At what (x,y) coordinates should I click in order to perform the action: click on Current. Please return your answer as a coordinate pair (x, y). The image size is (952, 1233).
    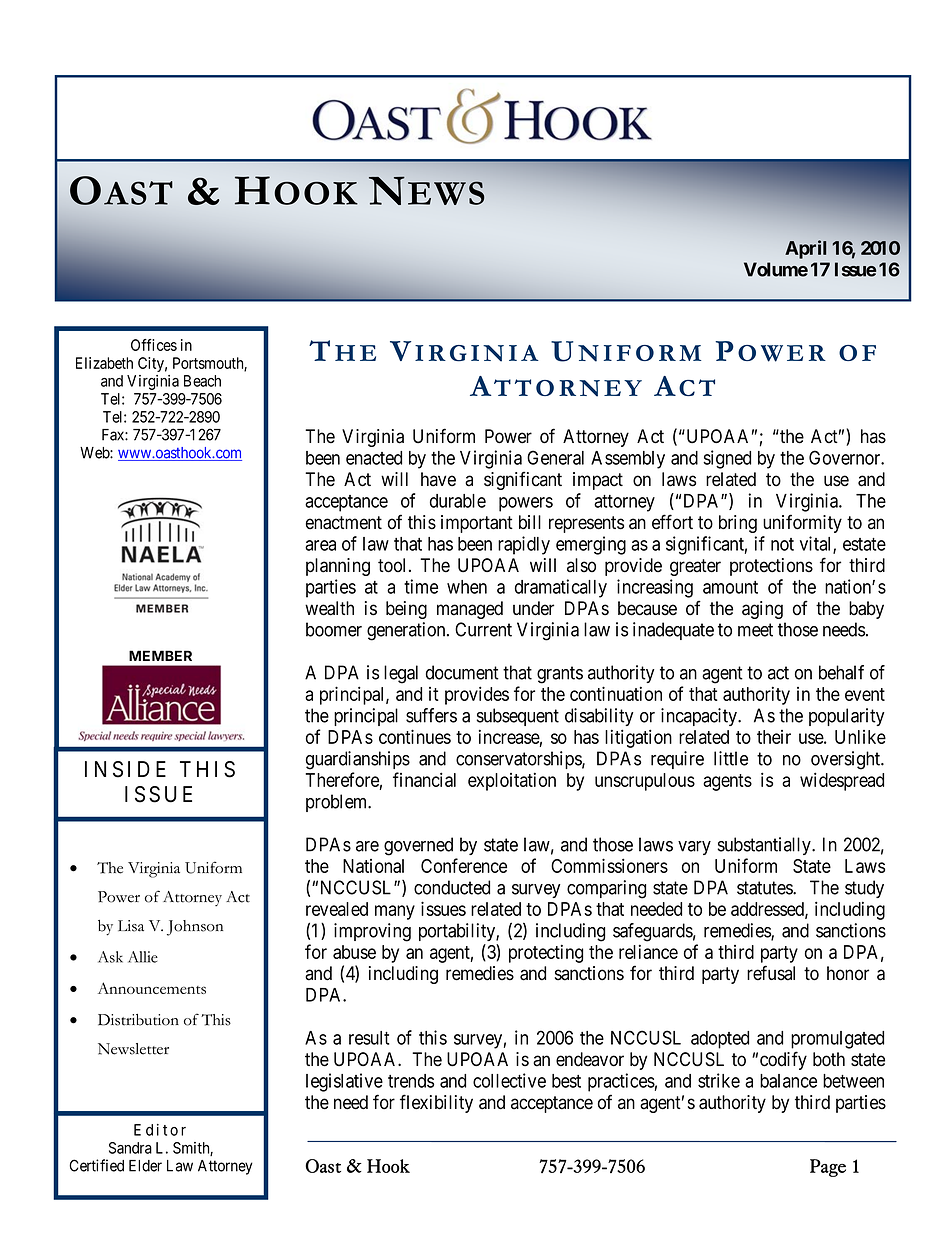
    Looking at the image, I should click on (483, 629).
